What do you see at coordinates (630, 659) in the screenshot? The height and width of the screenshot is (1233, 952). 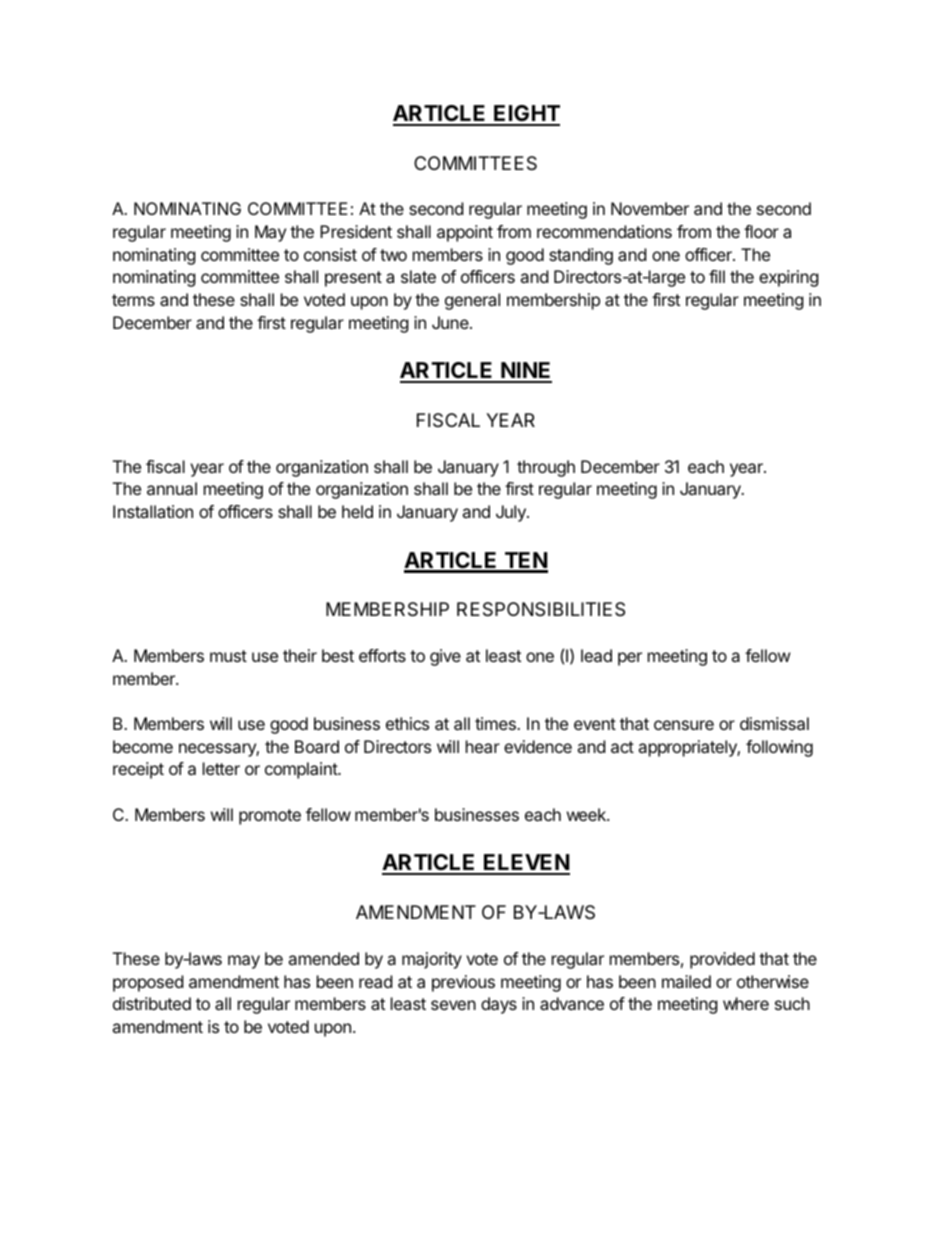 I see `per` at bounding box center [630, 659].
